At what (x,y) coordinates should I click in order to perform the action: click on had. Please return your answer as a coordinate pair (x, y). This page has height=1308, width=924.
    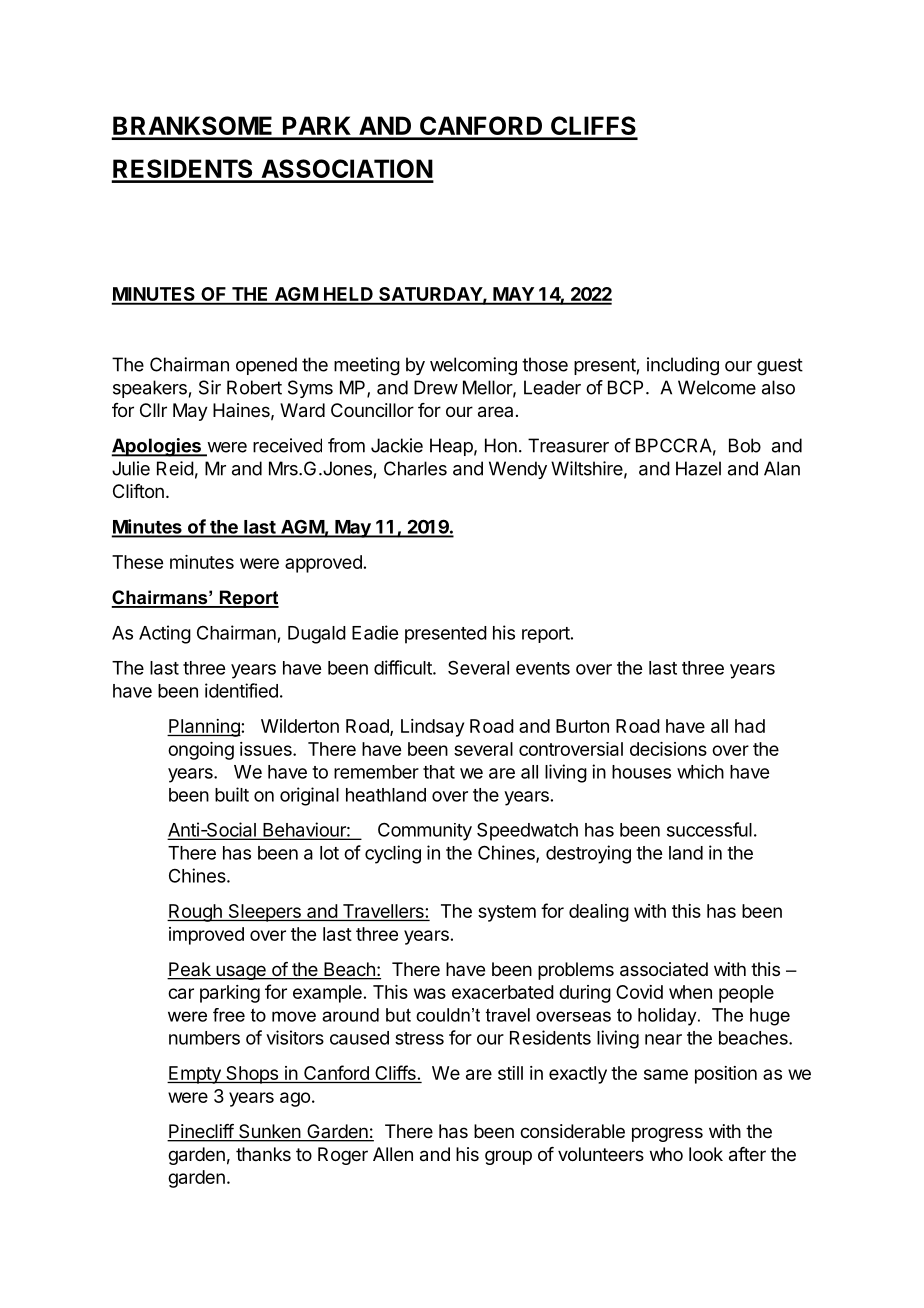
    Looking at the image, I should click on (750, 726).
